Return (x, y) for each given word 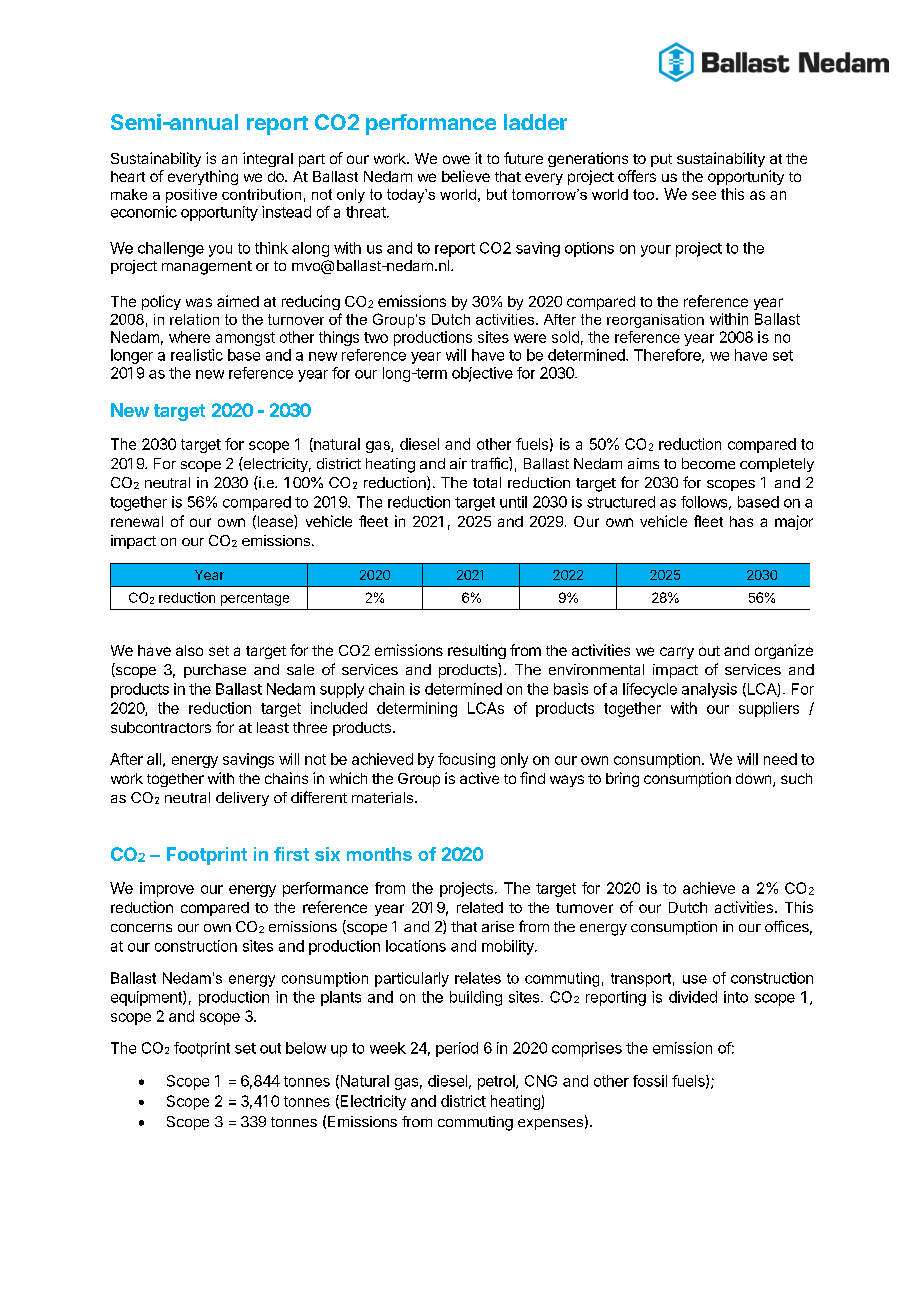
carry (677, 653)
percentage (255, 599)
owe (456, 159)
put (661, 160)
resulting (477, 651)
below (306, 1048)
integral (268, 159)
